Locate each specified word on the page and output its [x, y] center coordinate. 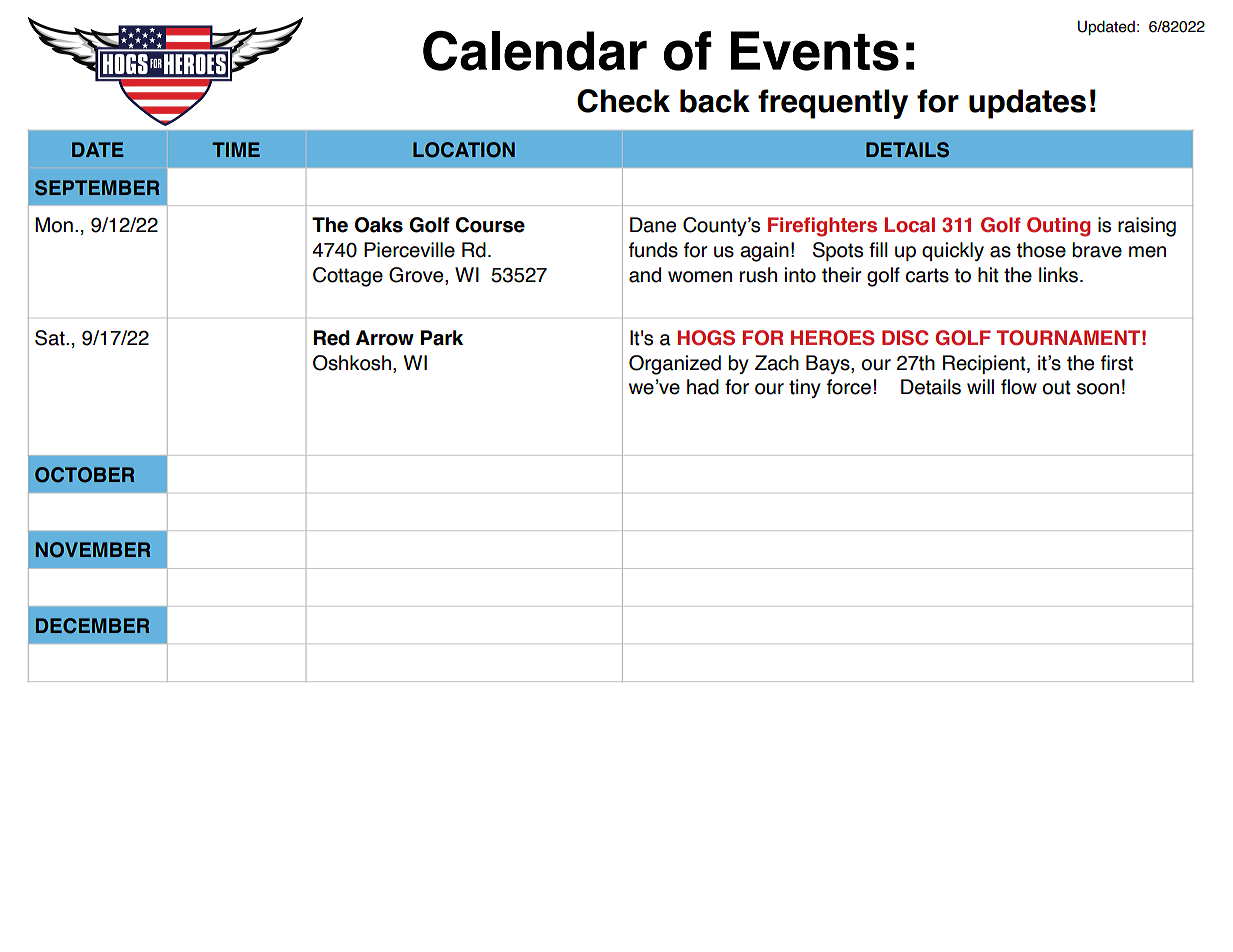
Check [623, 101]
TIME [236, 149]
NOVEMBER [92, 550]
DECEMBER [92, 626]
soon [1098, 389]
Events [815, 51]
